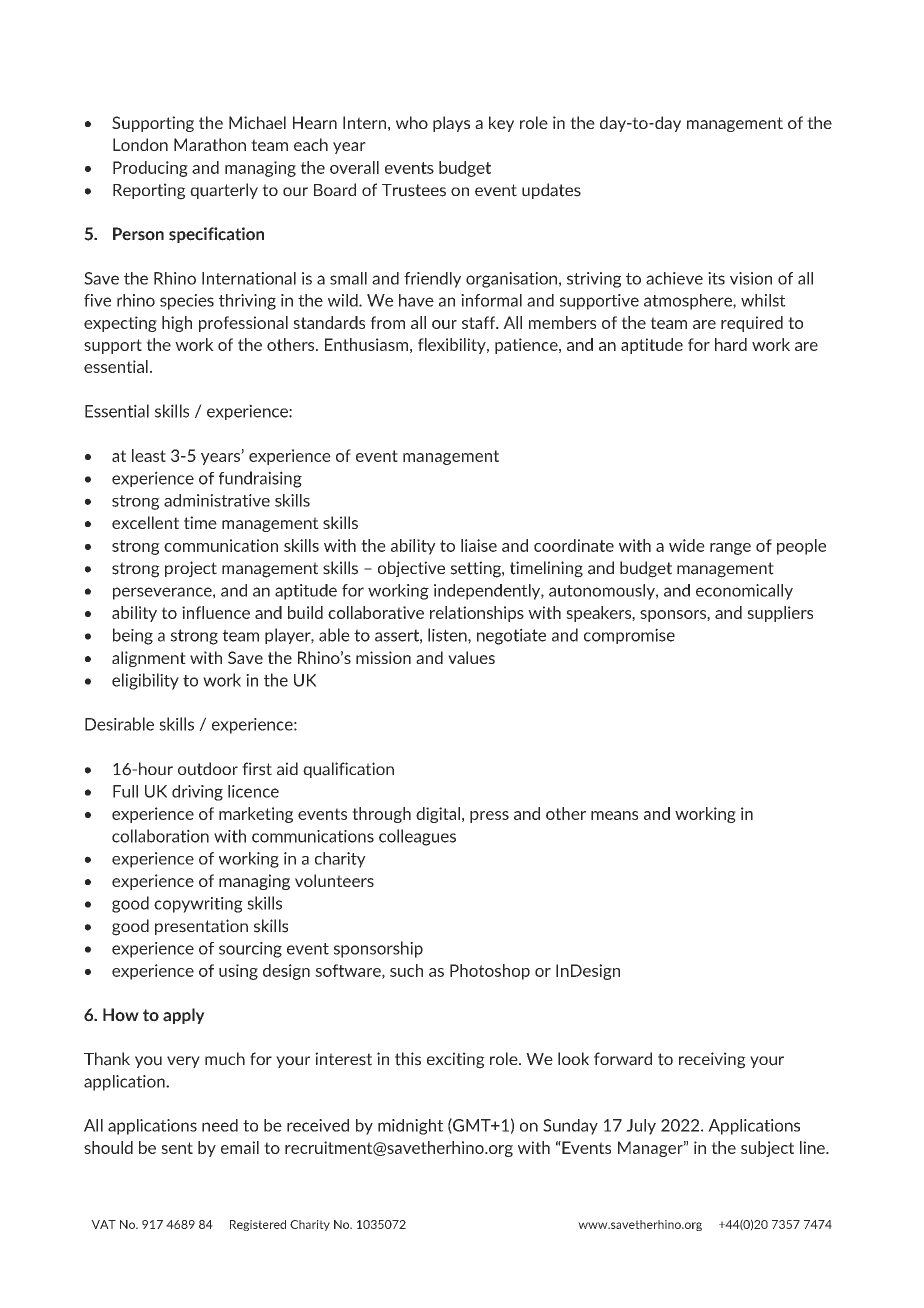 The image size is (924, 1308). I want to click on plays, so click(451, 124).
